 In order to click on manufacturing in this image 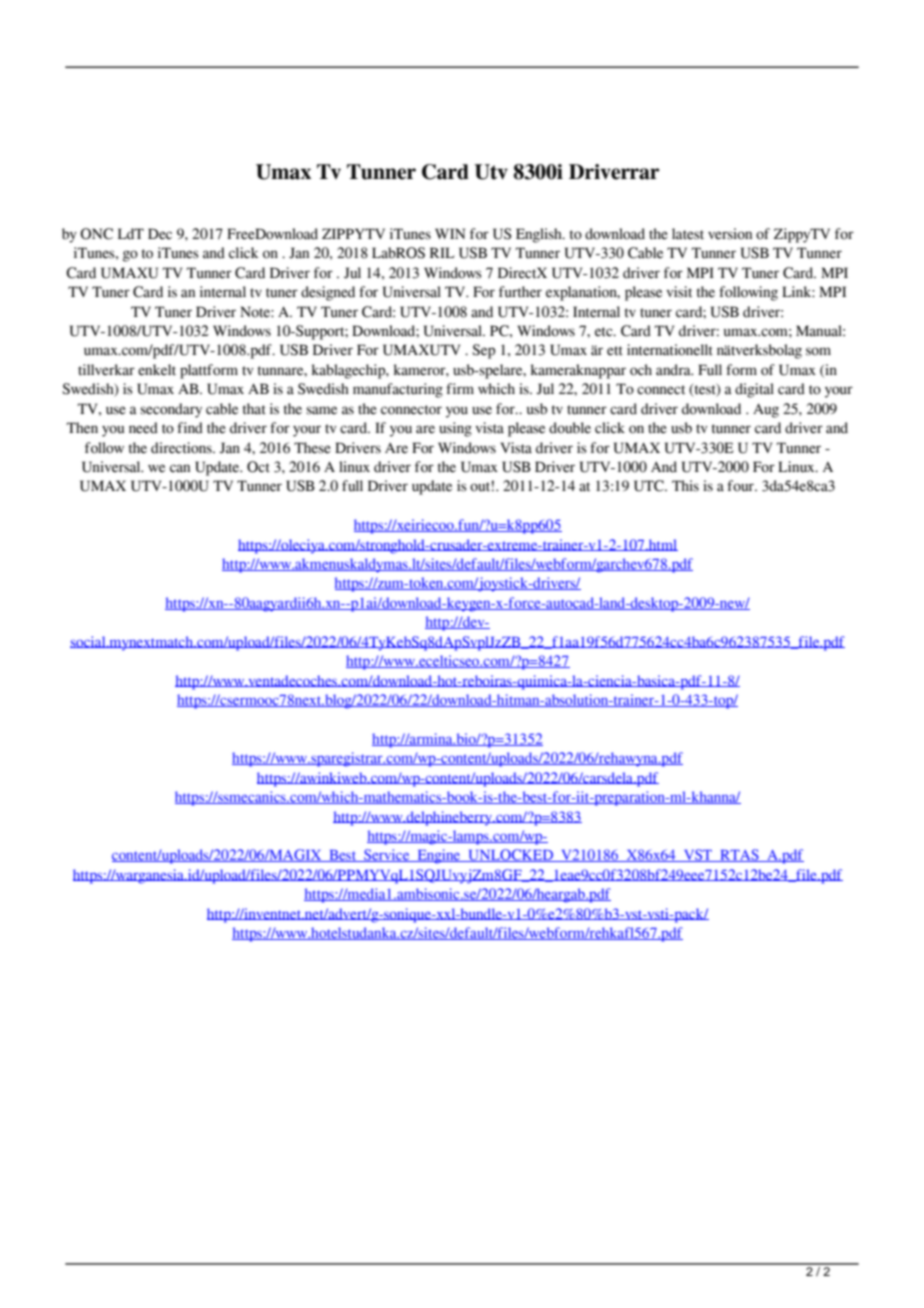, I will do `click(398, 390)`.
